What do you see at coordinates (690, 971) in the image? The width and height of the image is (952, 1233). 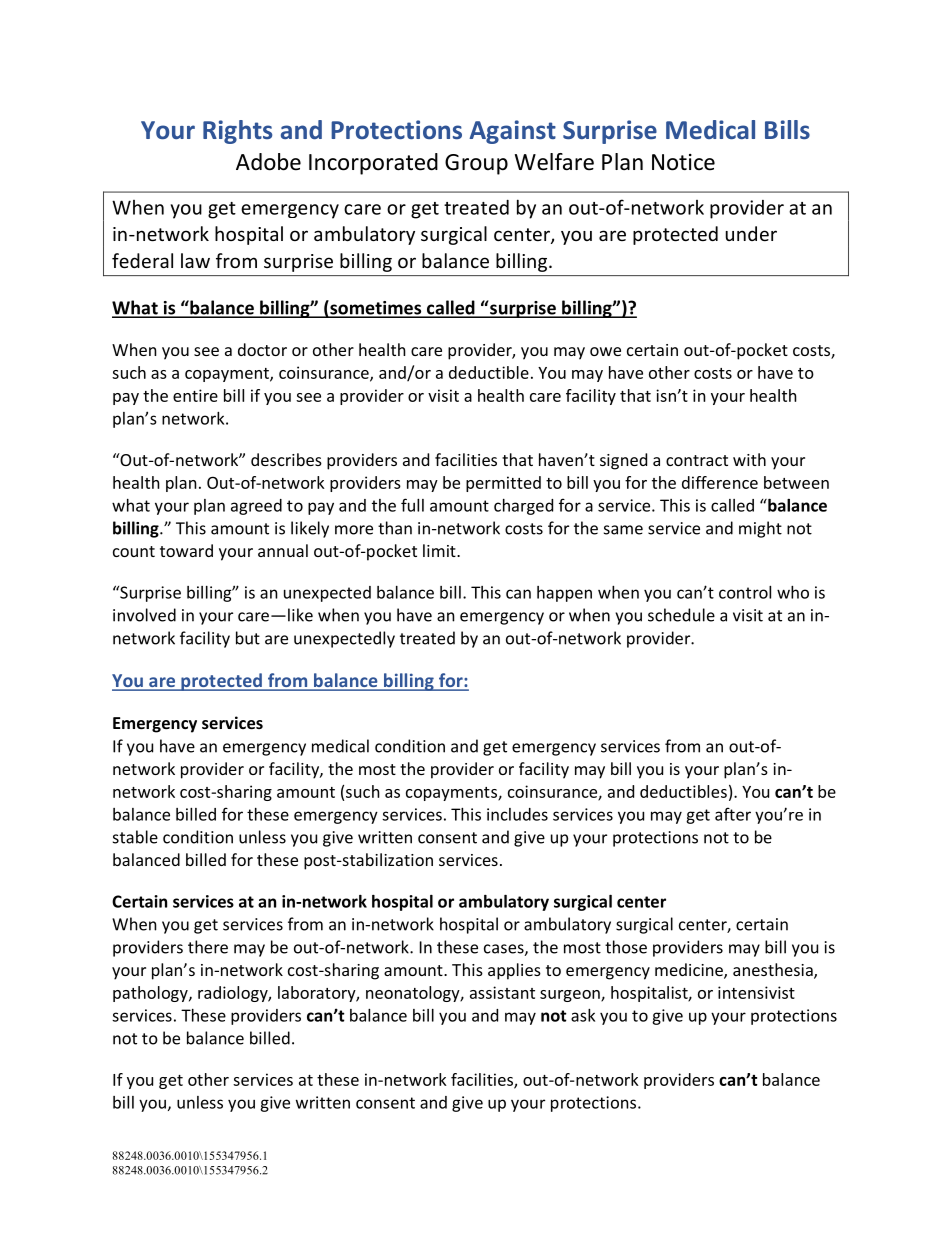 I see `medicine` at bounding box center [690, 971].
